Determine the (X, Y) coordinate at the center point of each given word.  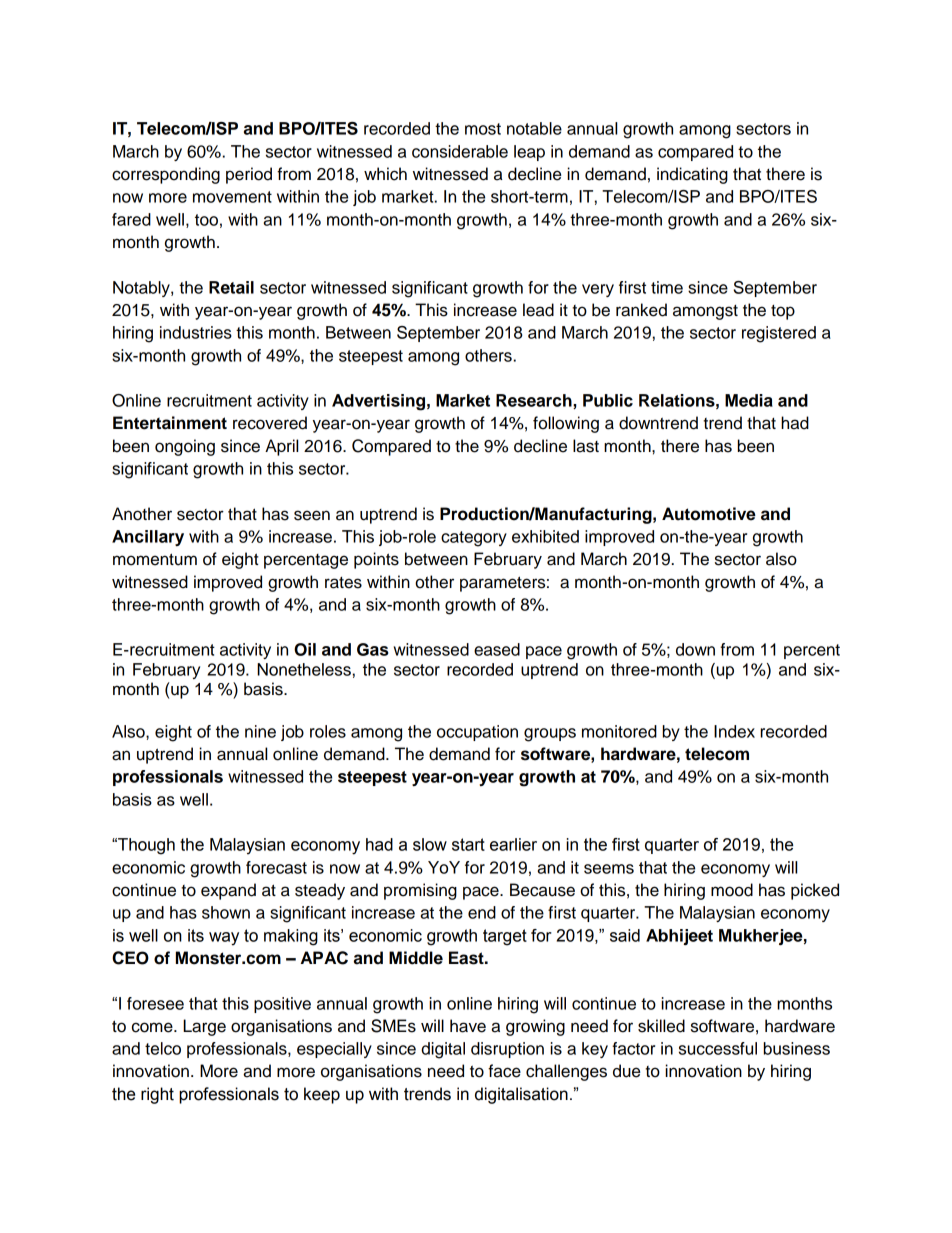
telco (163, 1048)
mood (732, 890)
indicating (692, 175)
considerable (460, 151)
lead (538, 310)
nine (260, 731)
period (249, 175)
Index (734, 731)
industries (196, 332)
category (474, 539)
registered (779, 334)
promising (420, 891)
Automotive (709, 514)
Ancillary (148, 538)
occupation (477, 733)
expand (228, 891)
